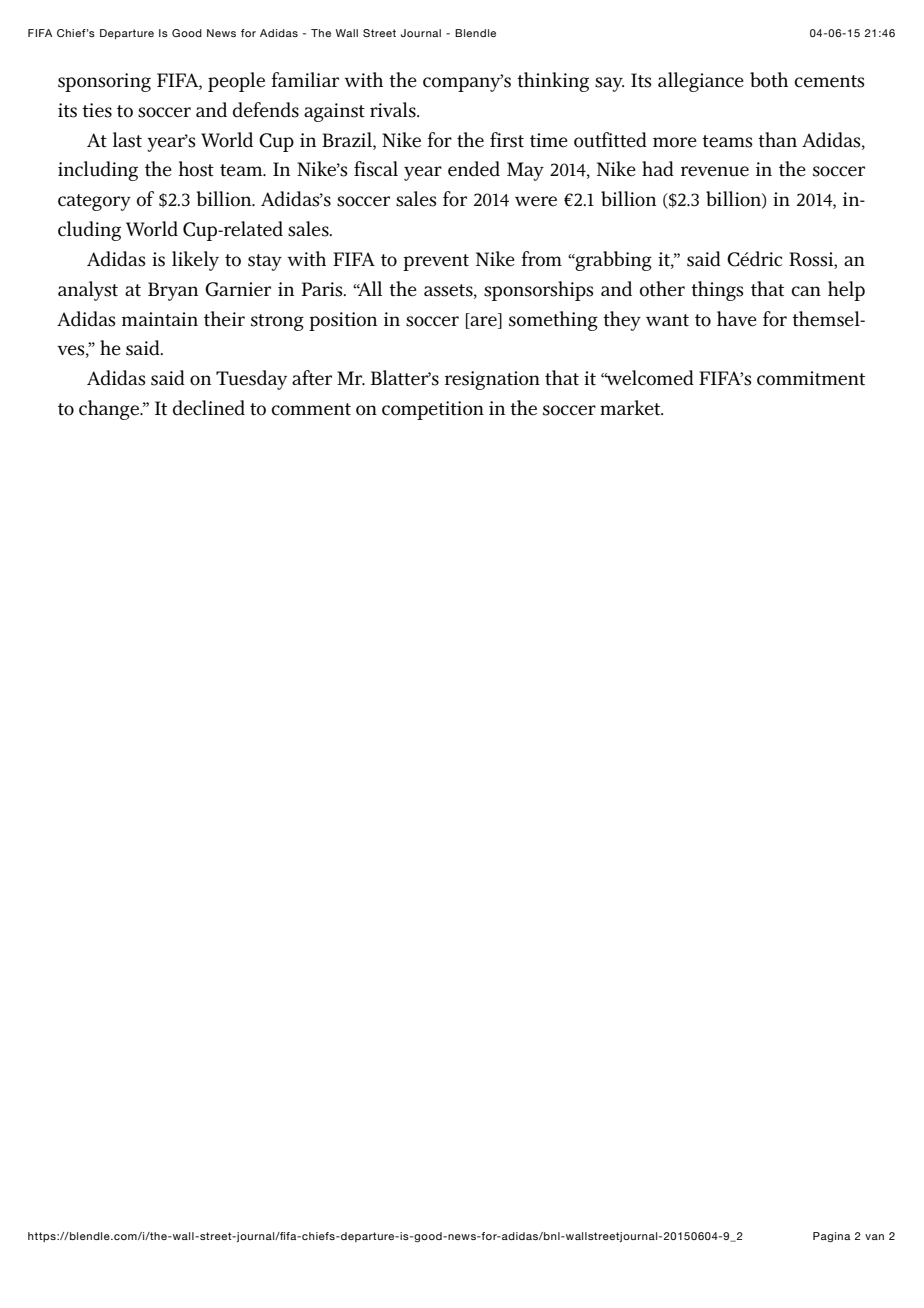  I want to click on Pagina, so click(831, 1237).
